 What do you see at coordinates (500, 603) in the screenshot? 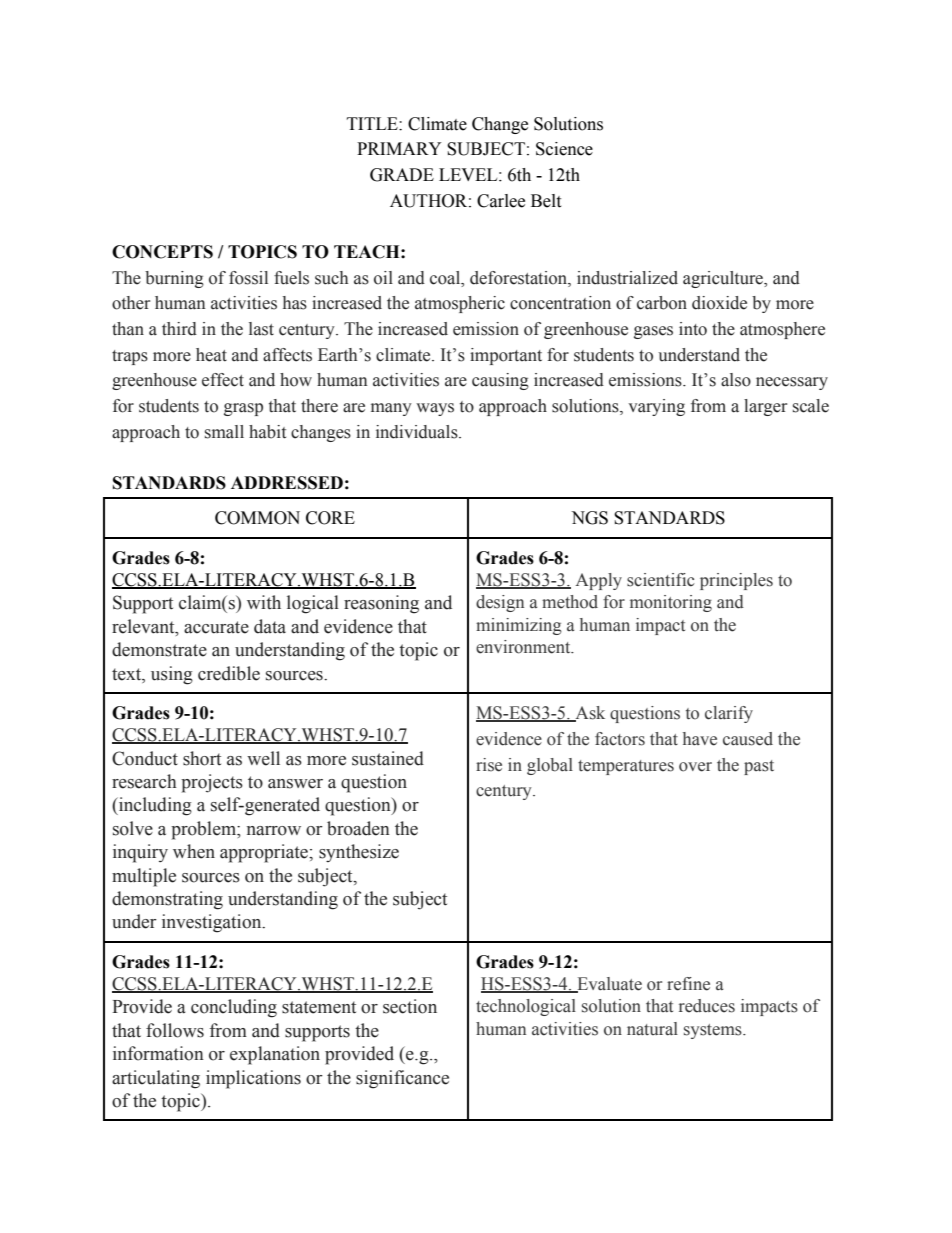
I see `design` at bounding box center [500, 603].
